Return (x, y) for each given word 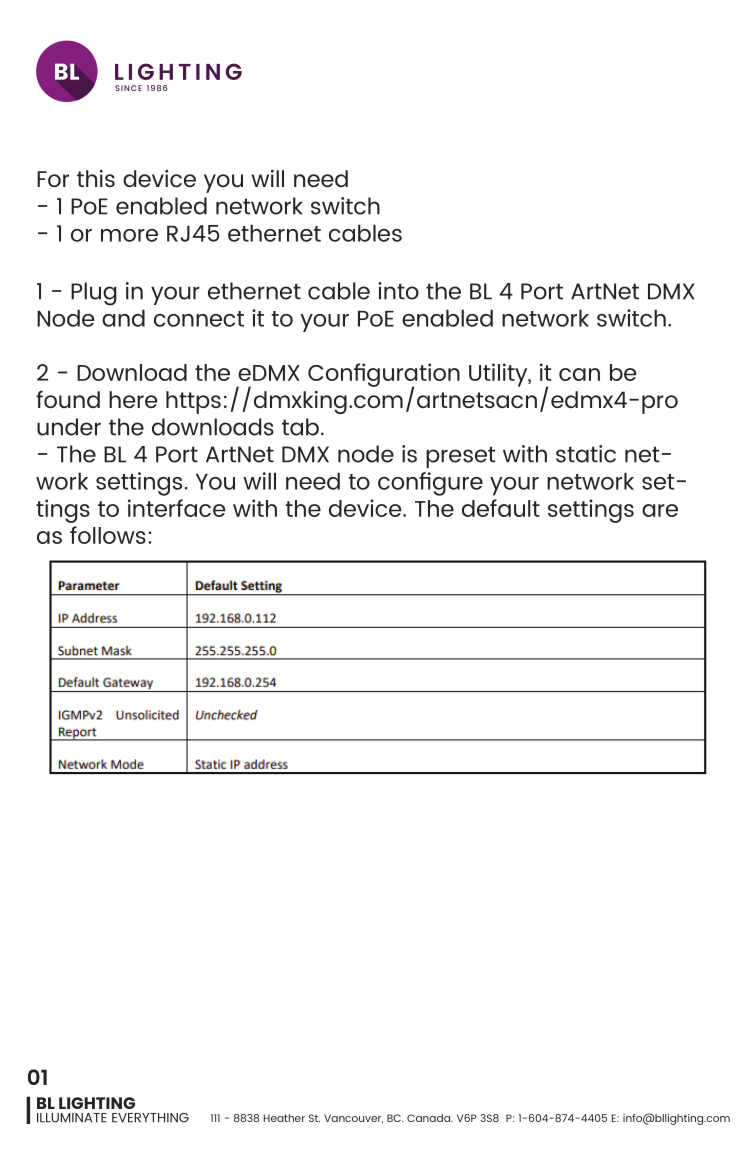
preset (461, 457)
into (398, 291)
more (129, 235)
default (501, 508)
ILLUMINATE (72, 1118)
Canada (429, 1118)
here (133, 399)
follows (108, 535)
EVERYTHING (150, 1118)
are (660, 510)
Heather (284, 1118)
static (586, 454)
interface (176, 508)
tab (300, 427)
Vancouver (353, 1119)
